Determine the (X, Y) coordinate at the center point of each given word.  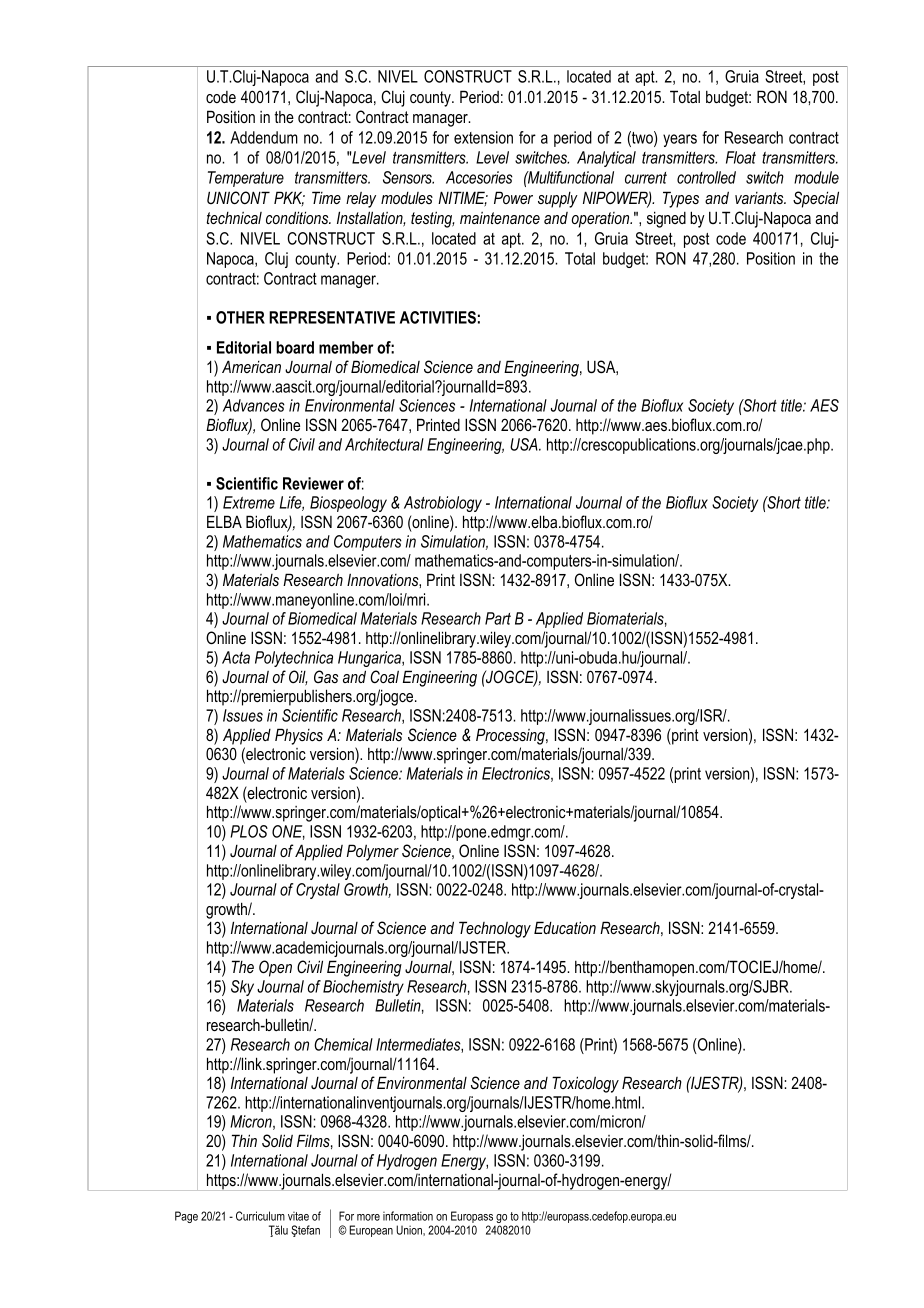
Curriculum (260, 1216)
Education (565, 927)
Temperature (246, 179)
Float (741, 157)
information (408, 1216)
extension (483, 137)
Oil (298, 678)
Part (498, 618)
